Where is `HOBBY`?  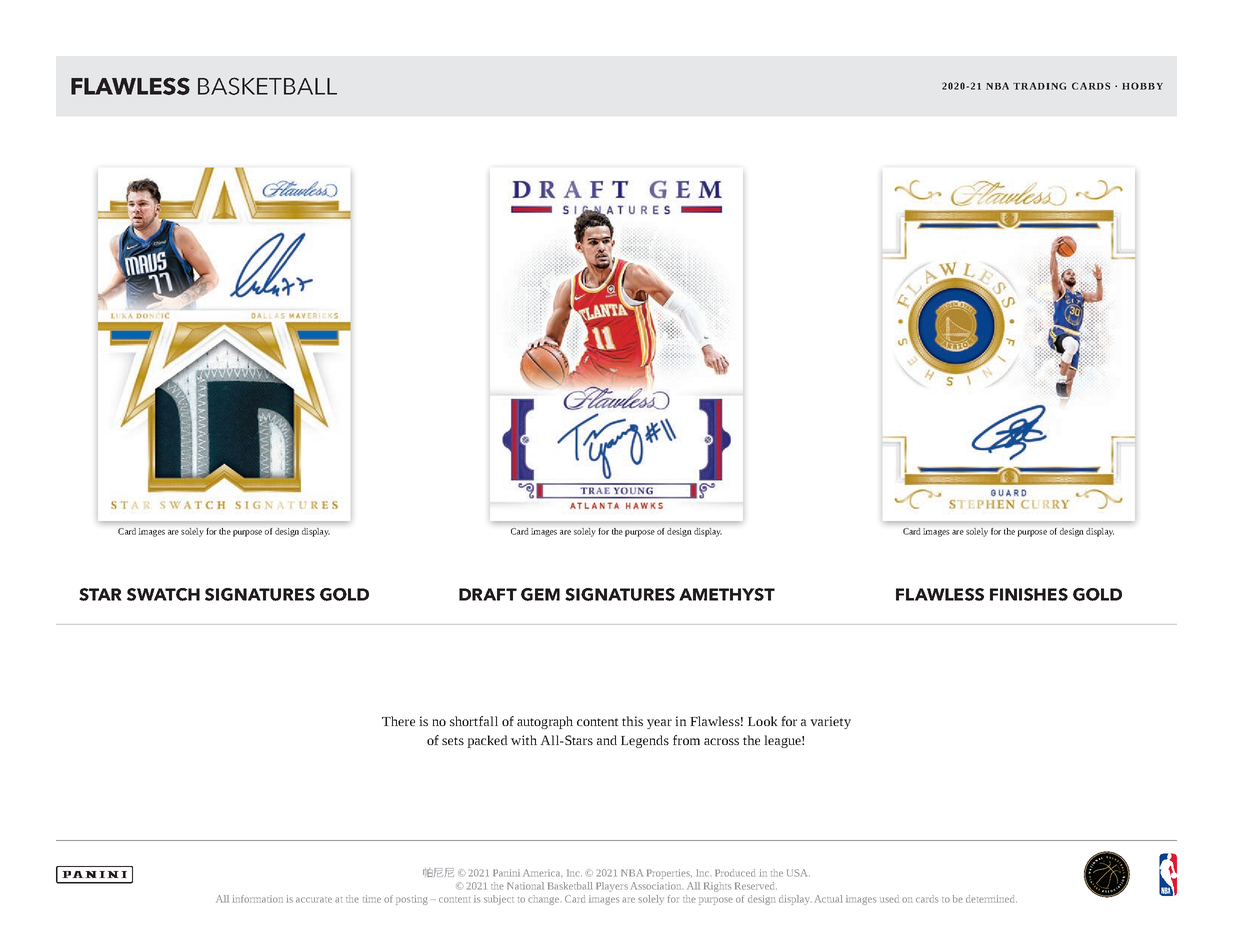 HOBBY is located at coordinates (1142, 86).
